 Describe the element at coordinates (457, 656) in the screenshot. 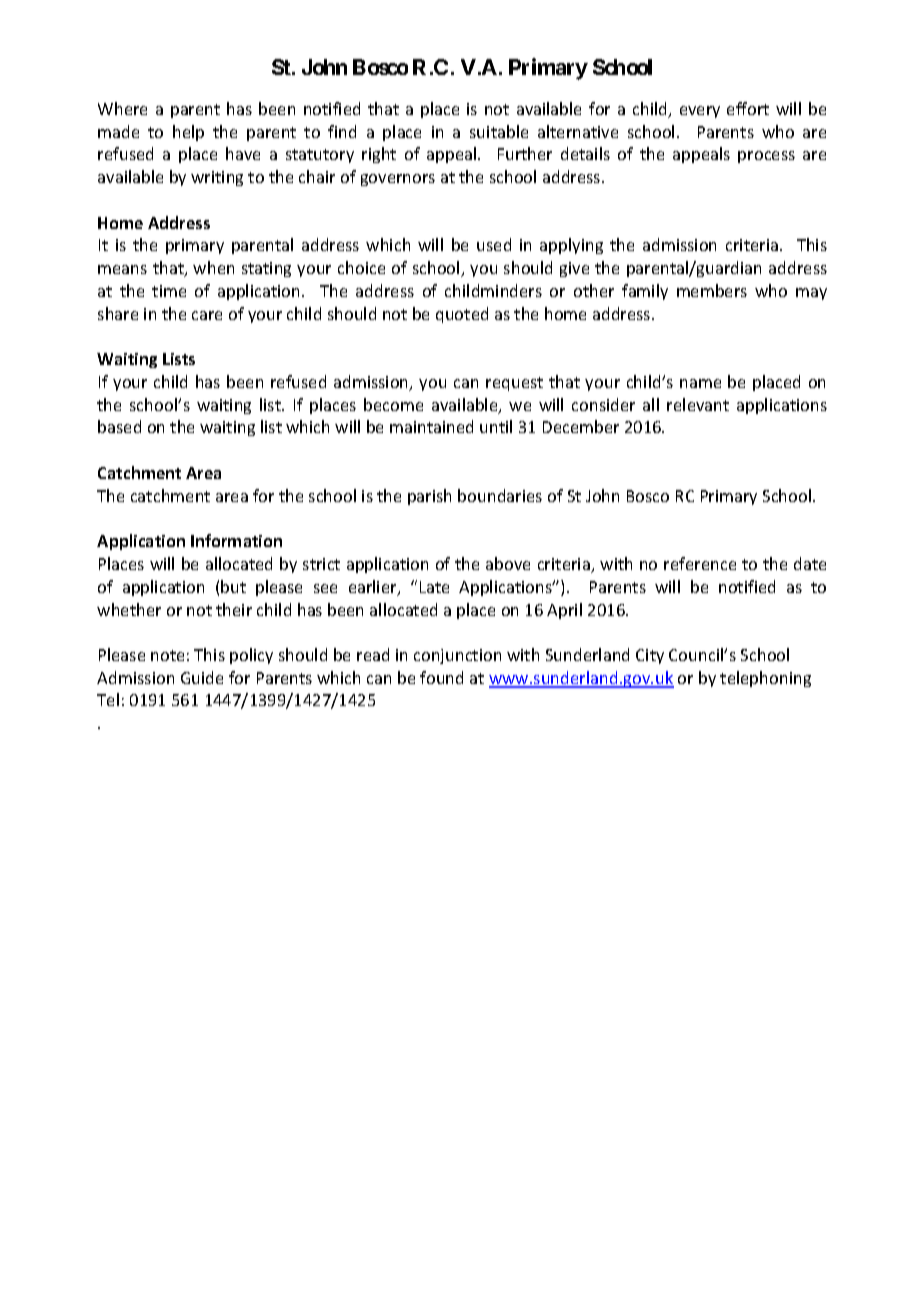

I see `conjunction` at that location.
